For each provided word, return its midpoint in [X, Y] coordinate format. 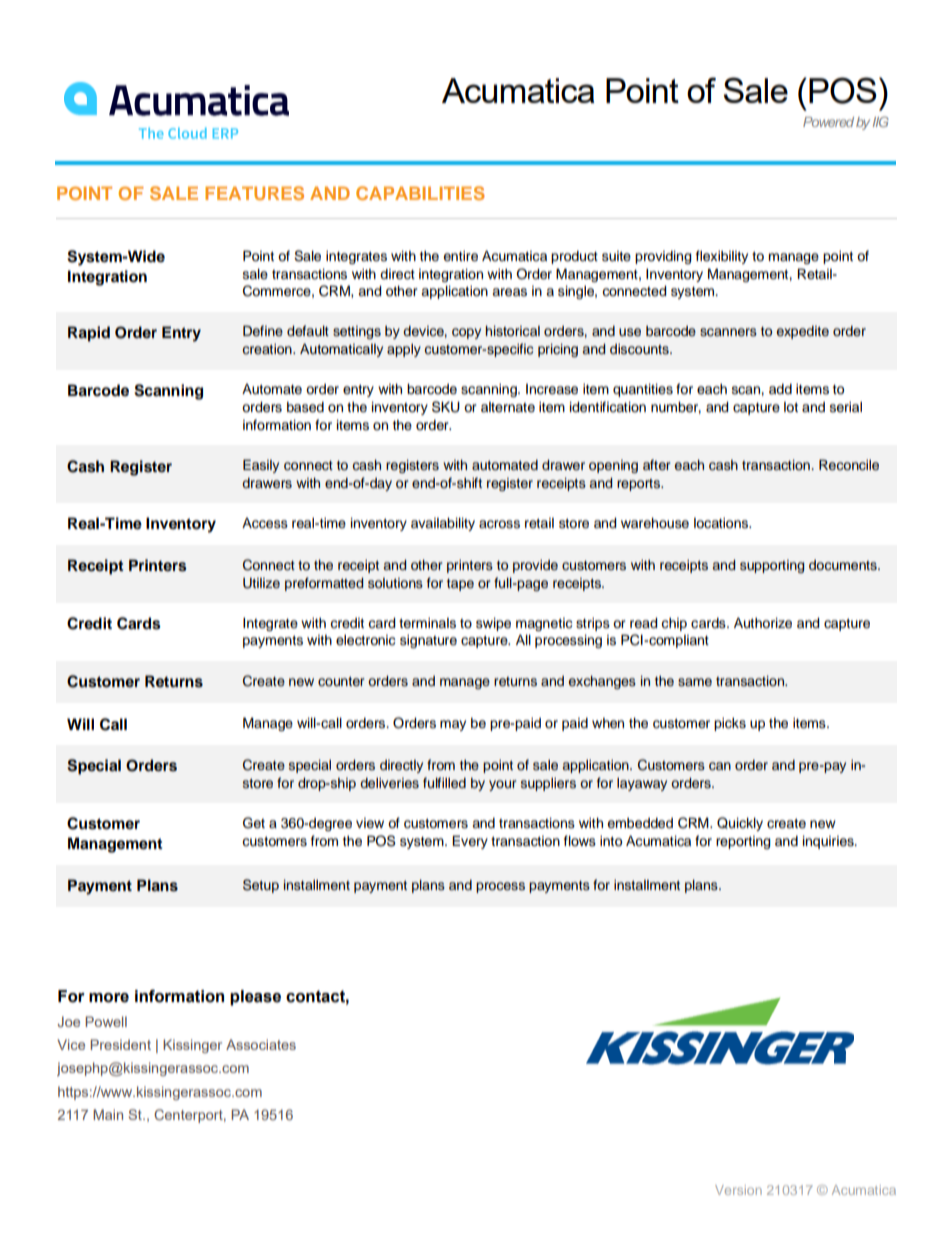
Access [265, 523]
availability [443, 524]
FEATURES [254, 193]
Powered [828, 122]
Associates [261, 1044]
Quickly [740, 824]
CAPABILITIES [420, 193]
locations [722, 523]
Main [108, 1114]
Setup [261, 886]
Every [470, 842]
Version [738, 1190]
